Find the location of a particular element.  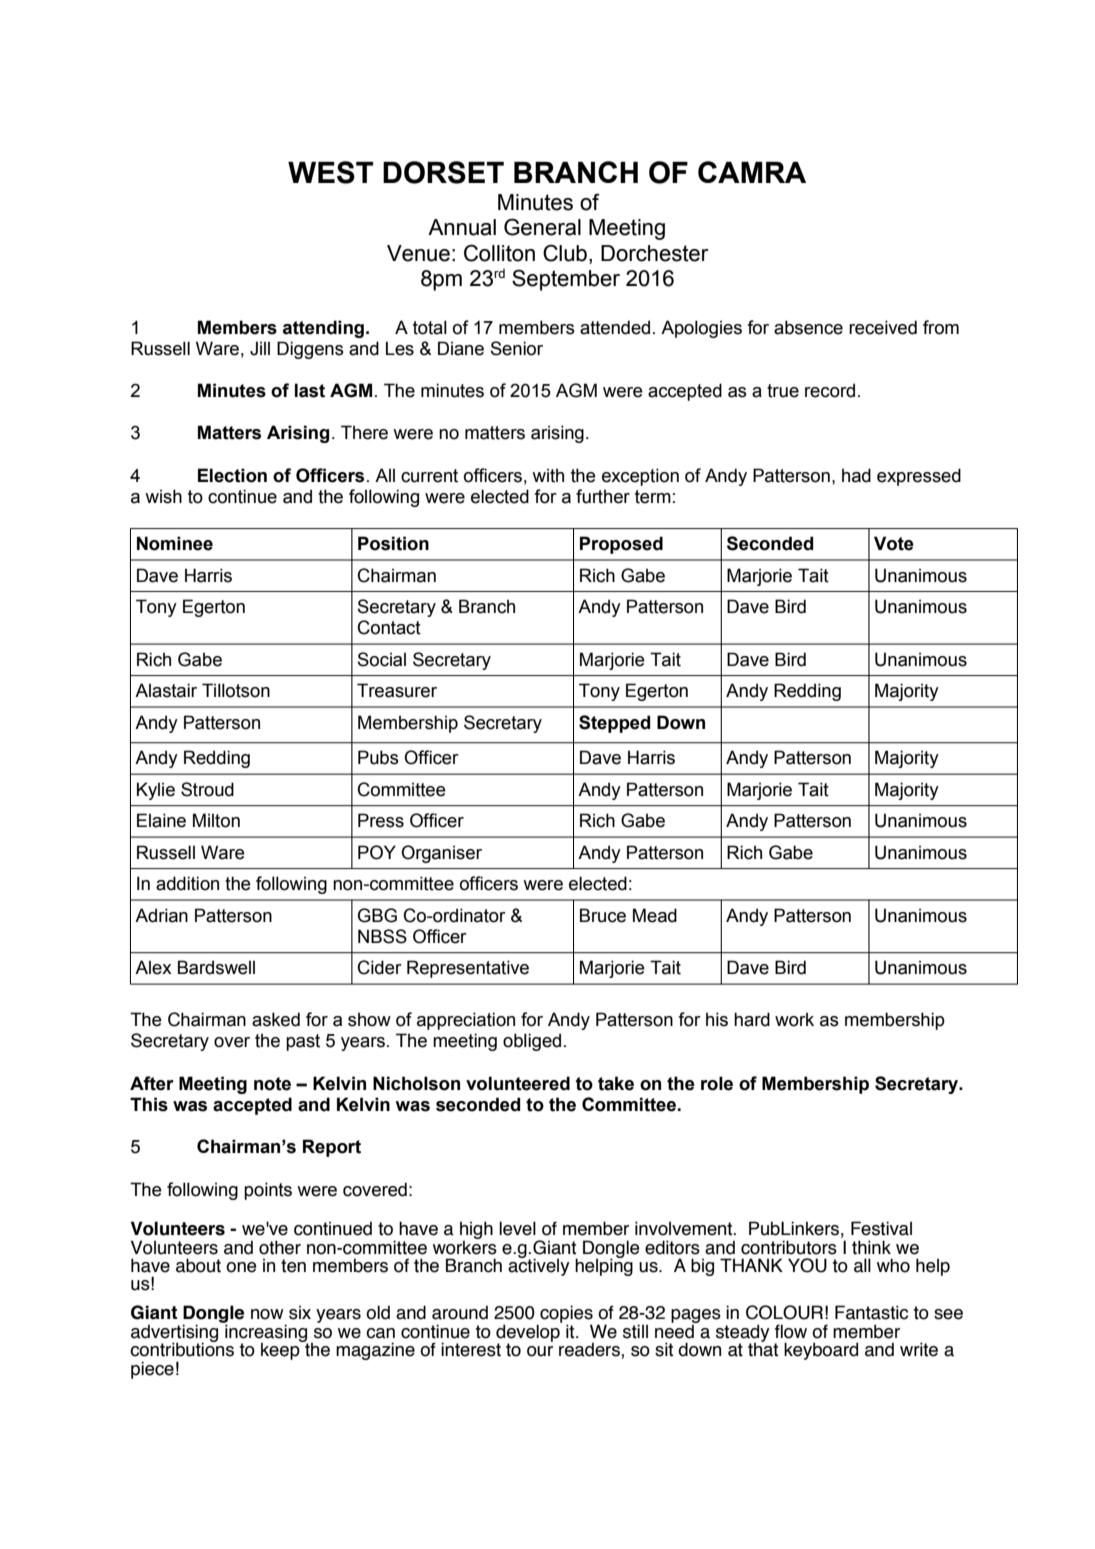

Stepped is located at coordinates (614, 724).
